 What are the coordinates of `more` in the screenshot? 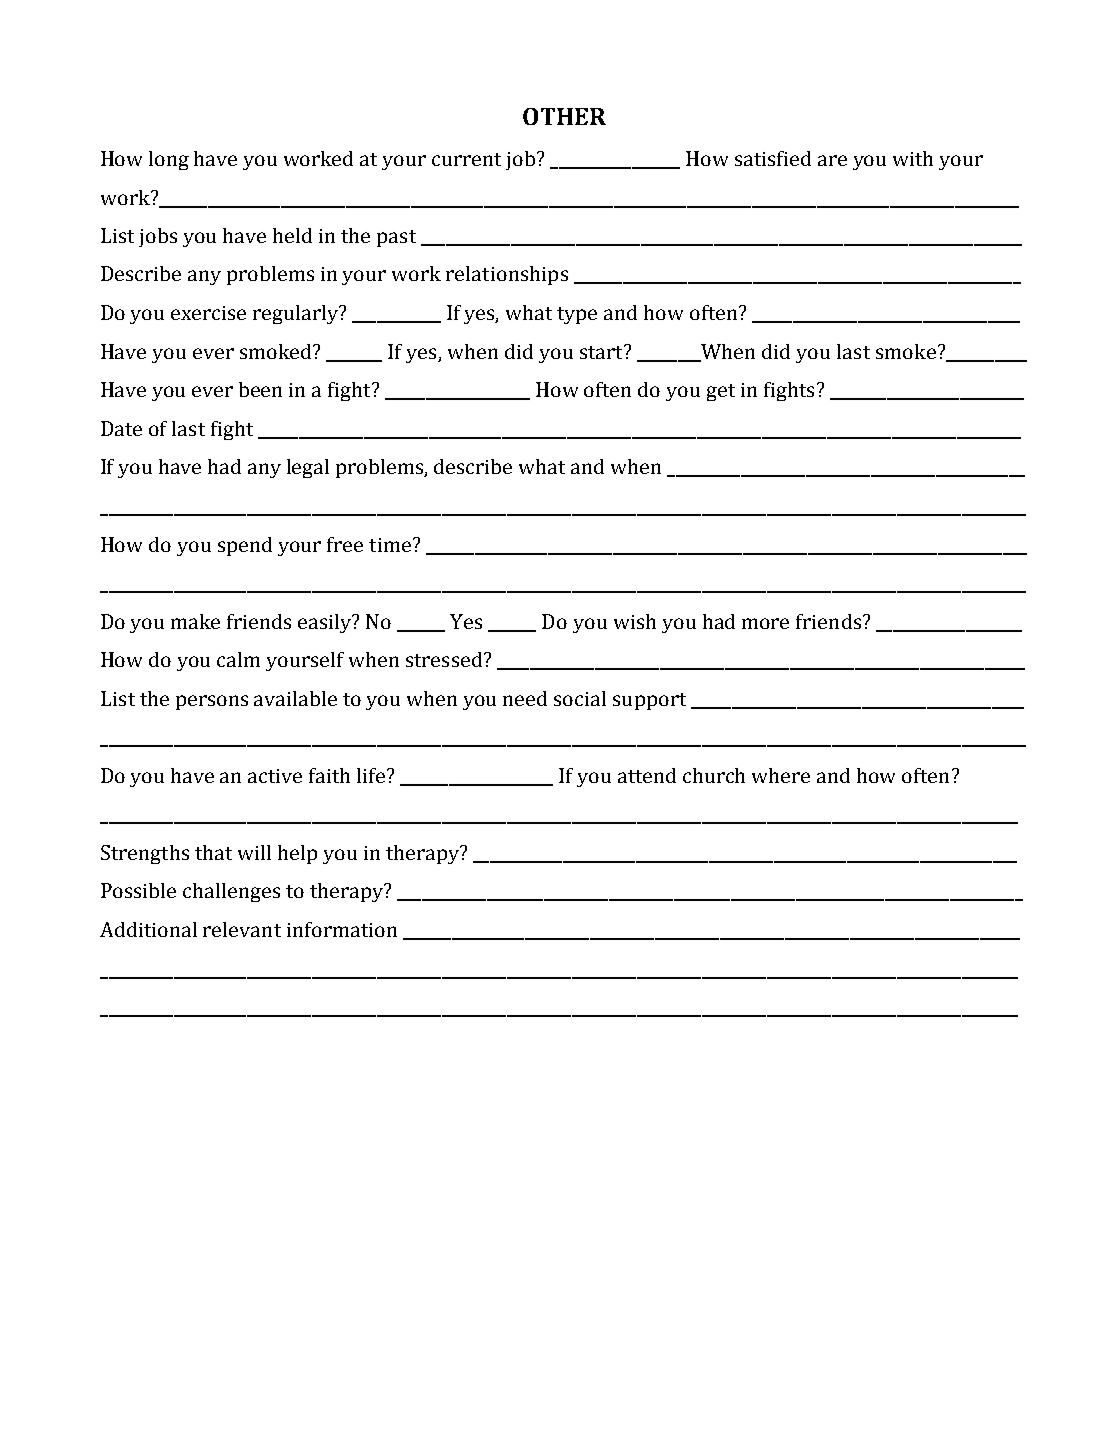 It's located at (765, 623).
